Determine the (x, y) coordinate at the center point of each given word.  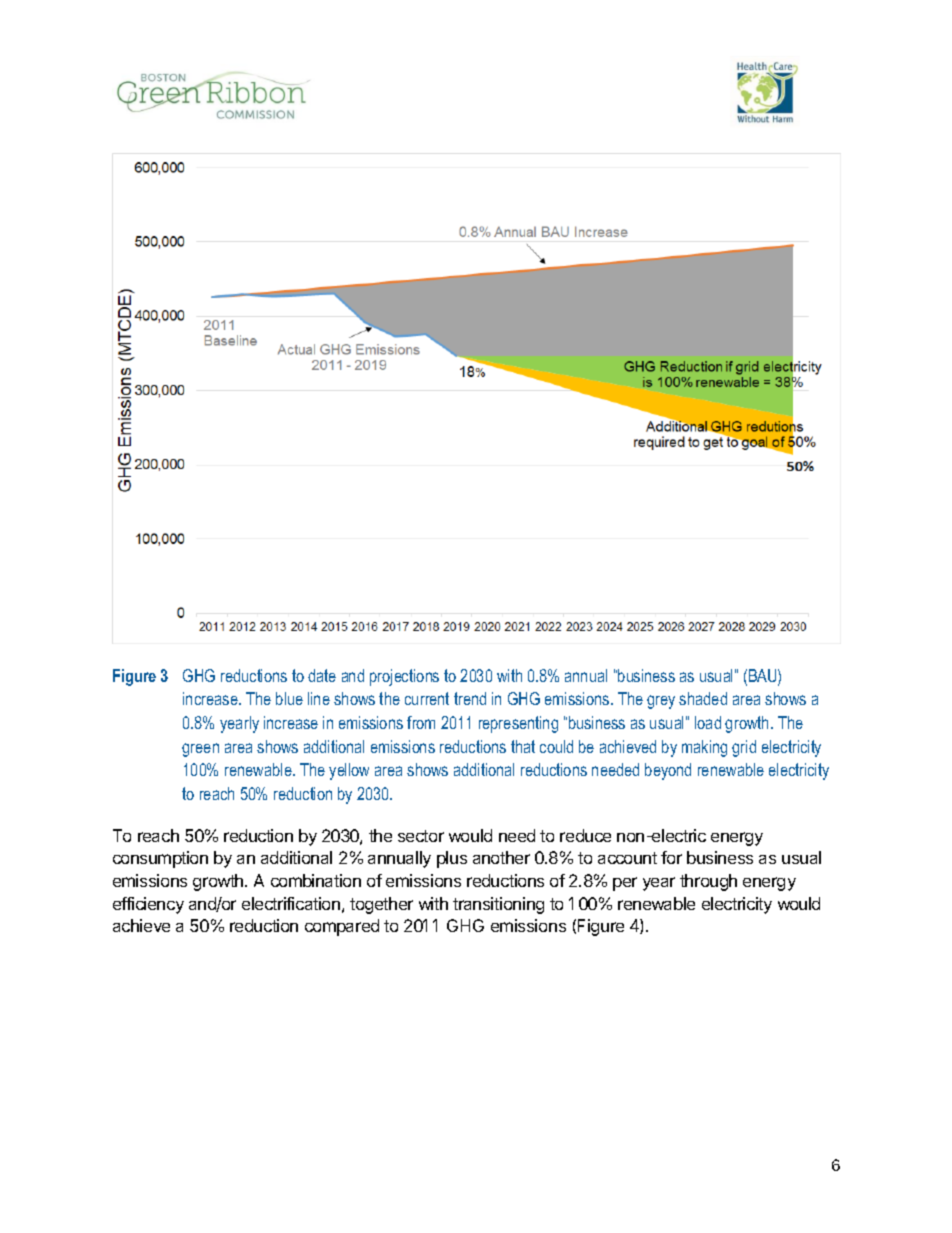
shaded (703, 698)
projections (404, 677)
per (625, 884)
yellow (349, 771)
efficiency (148, 905)
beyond (668, 771)
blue (289, 698)
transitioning (498, 905)
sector (421, 836)
